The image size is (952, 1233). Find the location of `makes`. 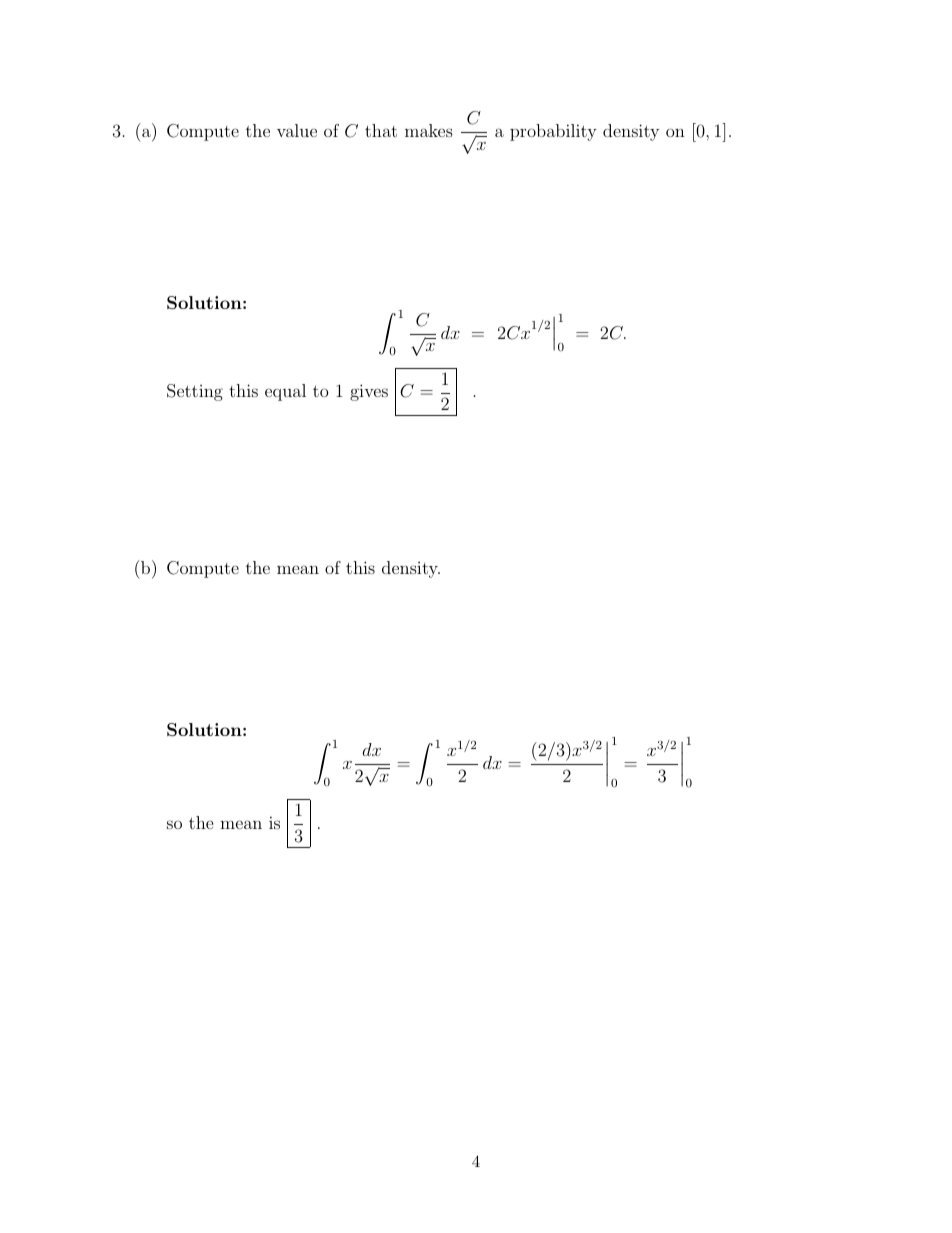

makes is located at coordinates (429, 130).
